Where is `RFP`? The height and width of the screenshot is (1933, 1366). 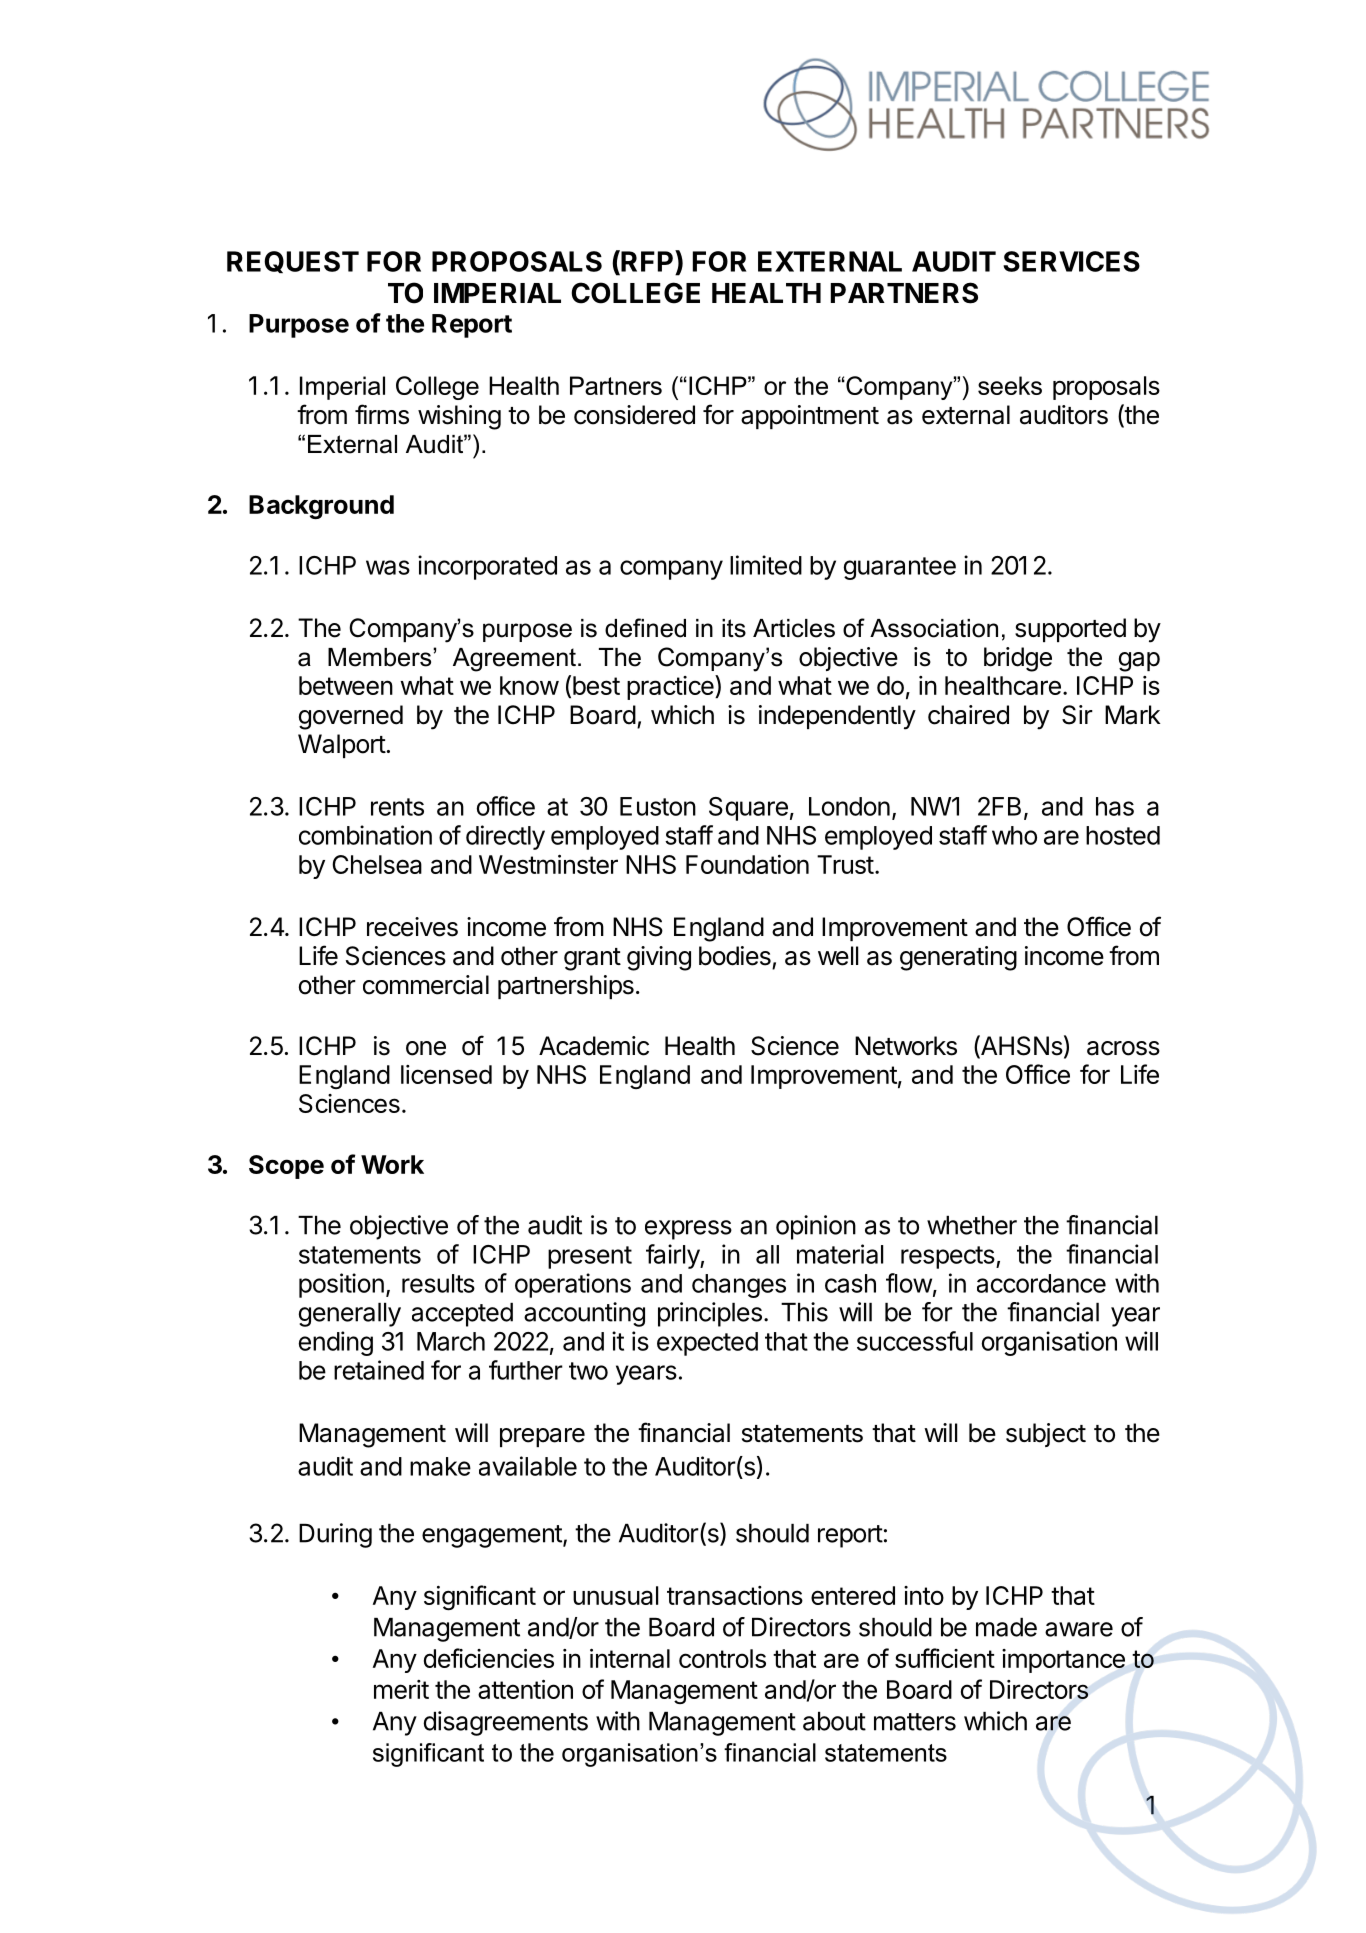
RFP is located at coordinates (647, 262).
